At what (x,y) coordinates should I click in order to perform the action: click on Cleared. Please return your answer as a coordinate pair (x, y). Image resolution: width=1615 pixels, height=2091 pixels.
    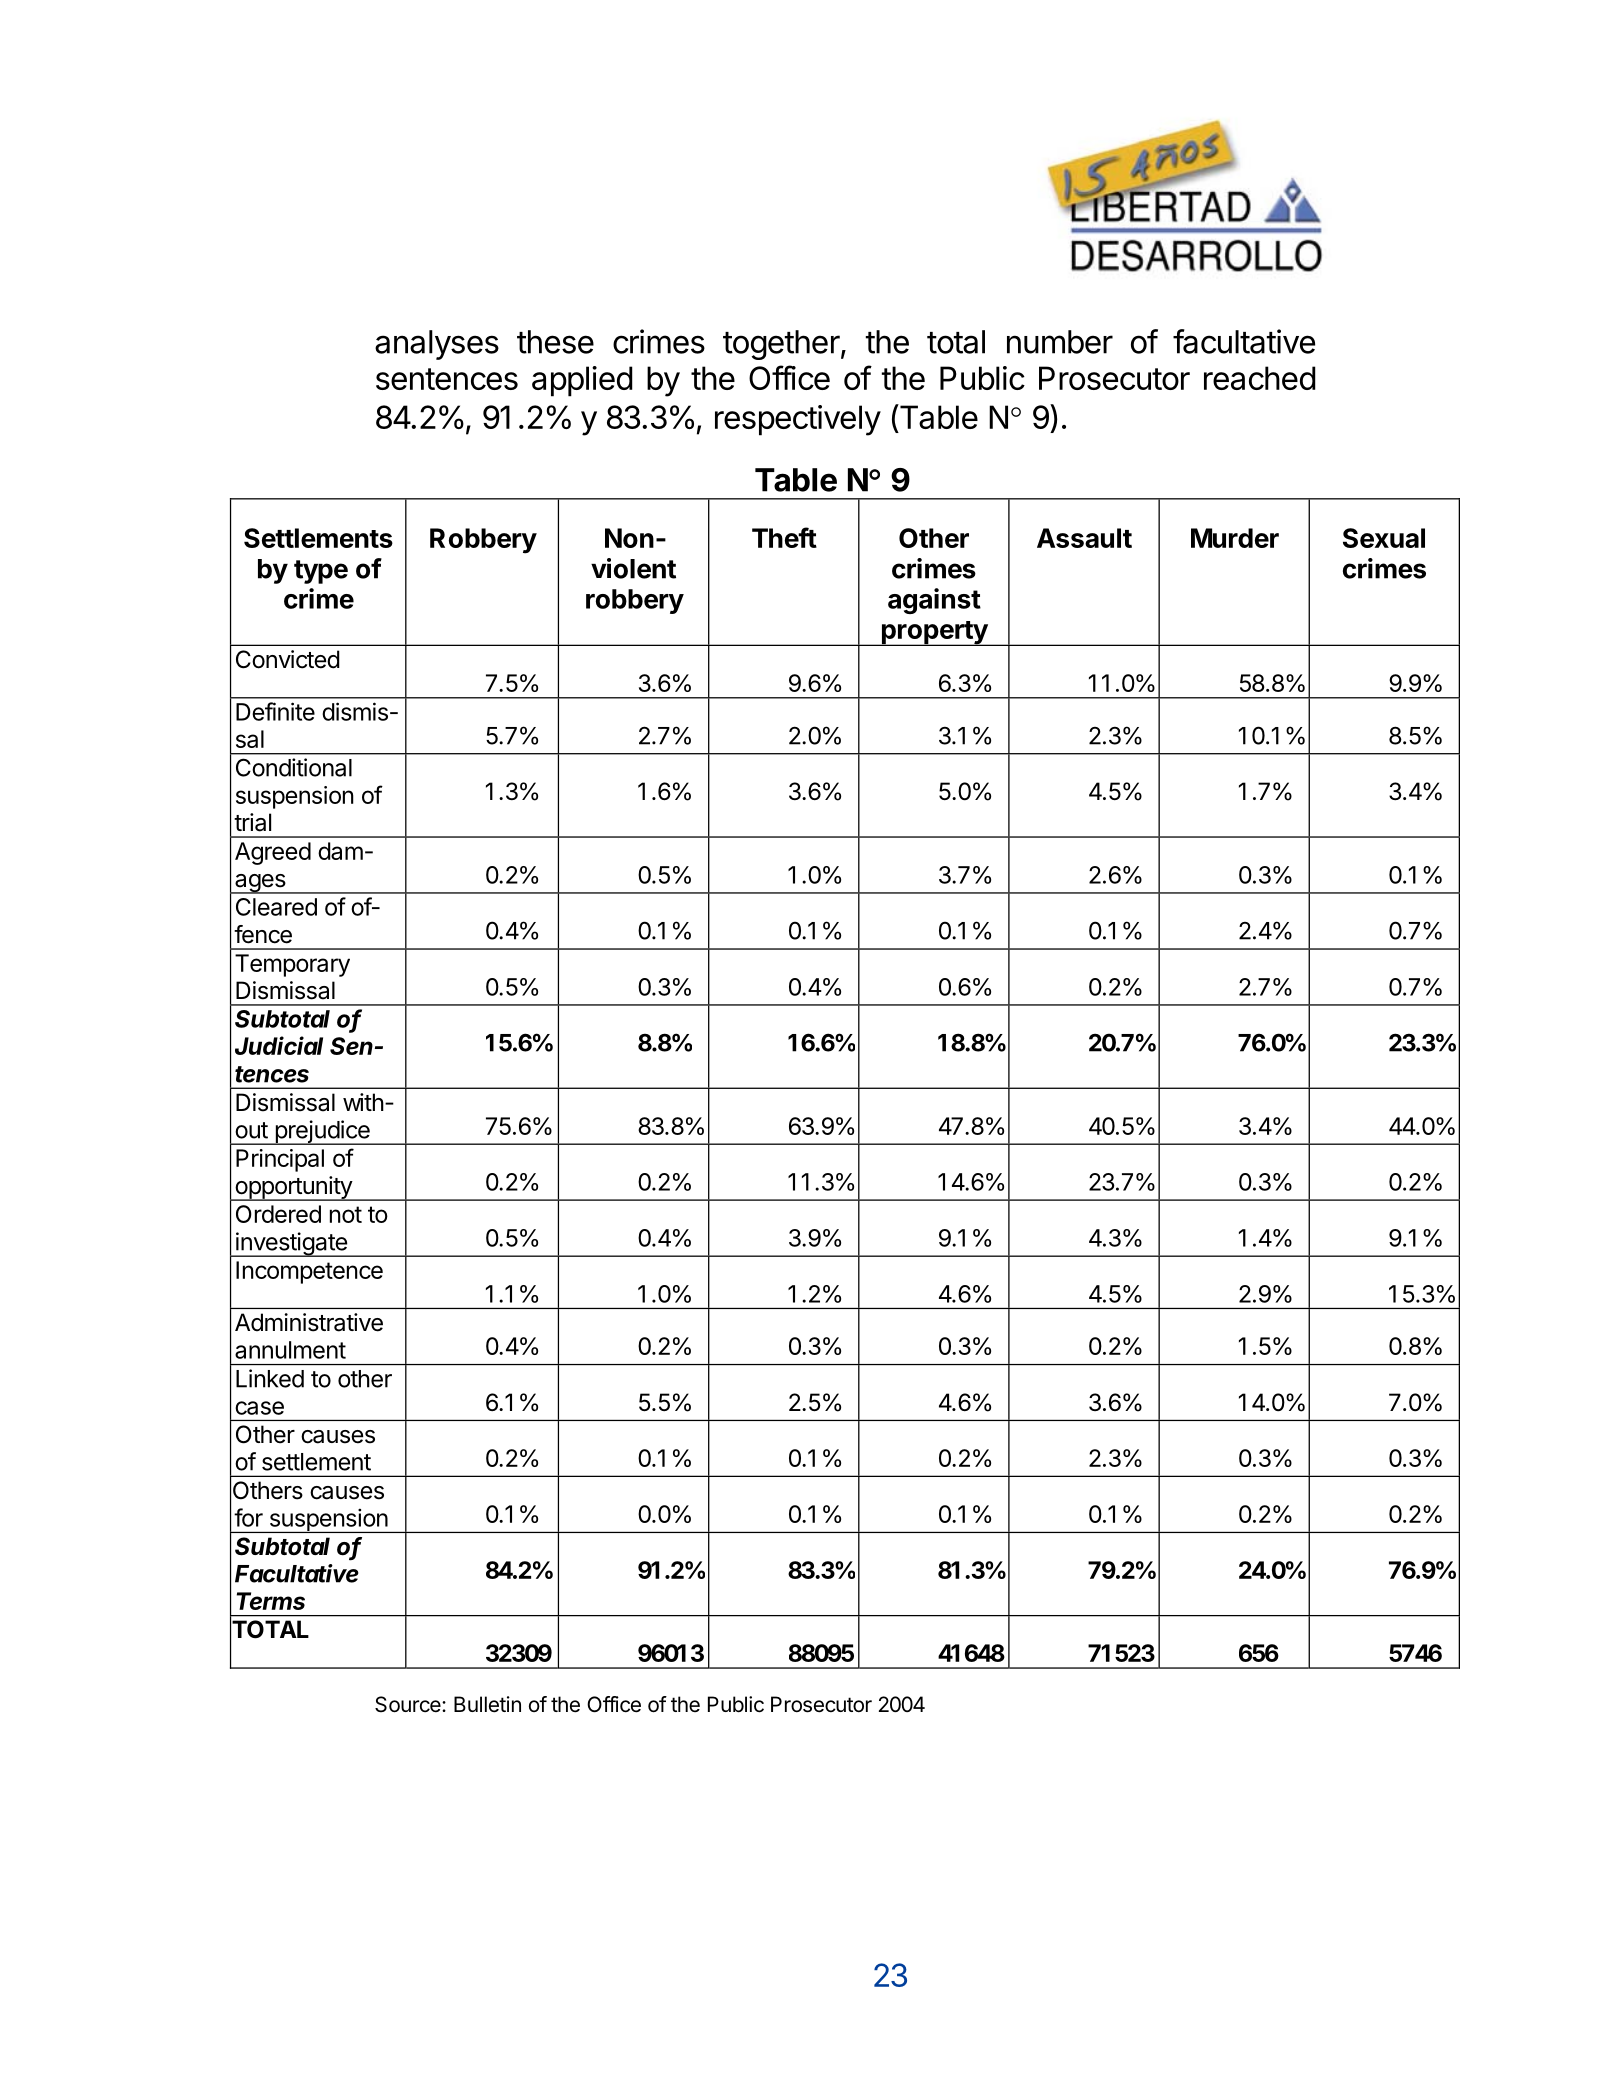
    Looking at the image, I should click on (276, 907).
